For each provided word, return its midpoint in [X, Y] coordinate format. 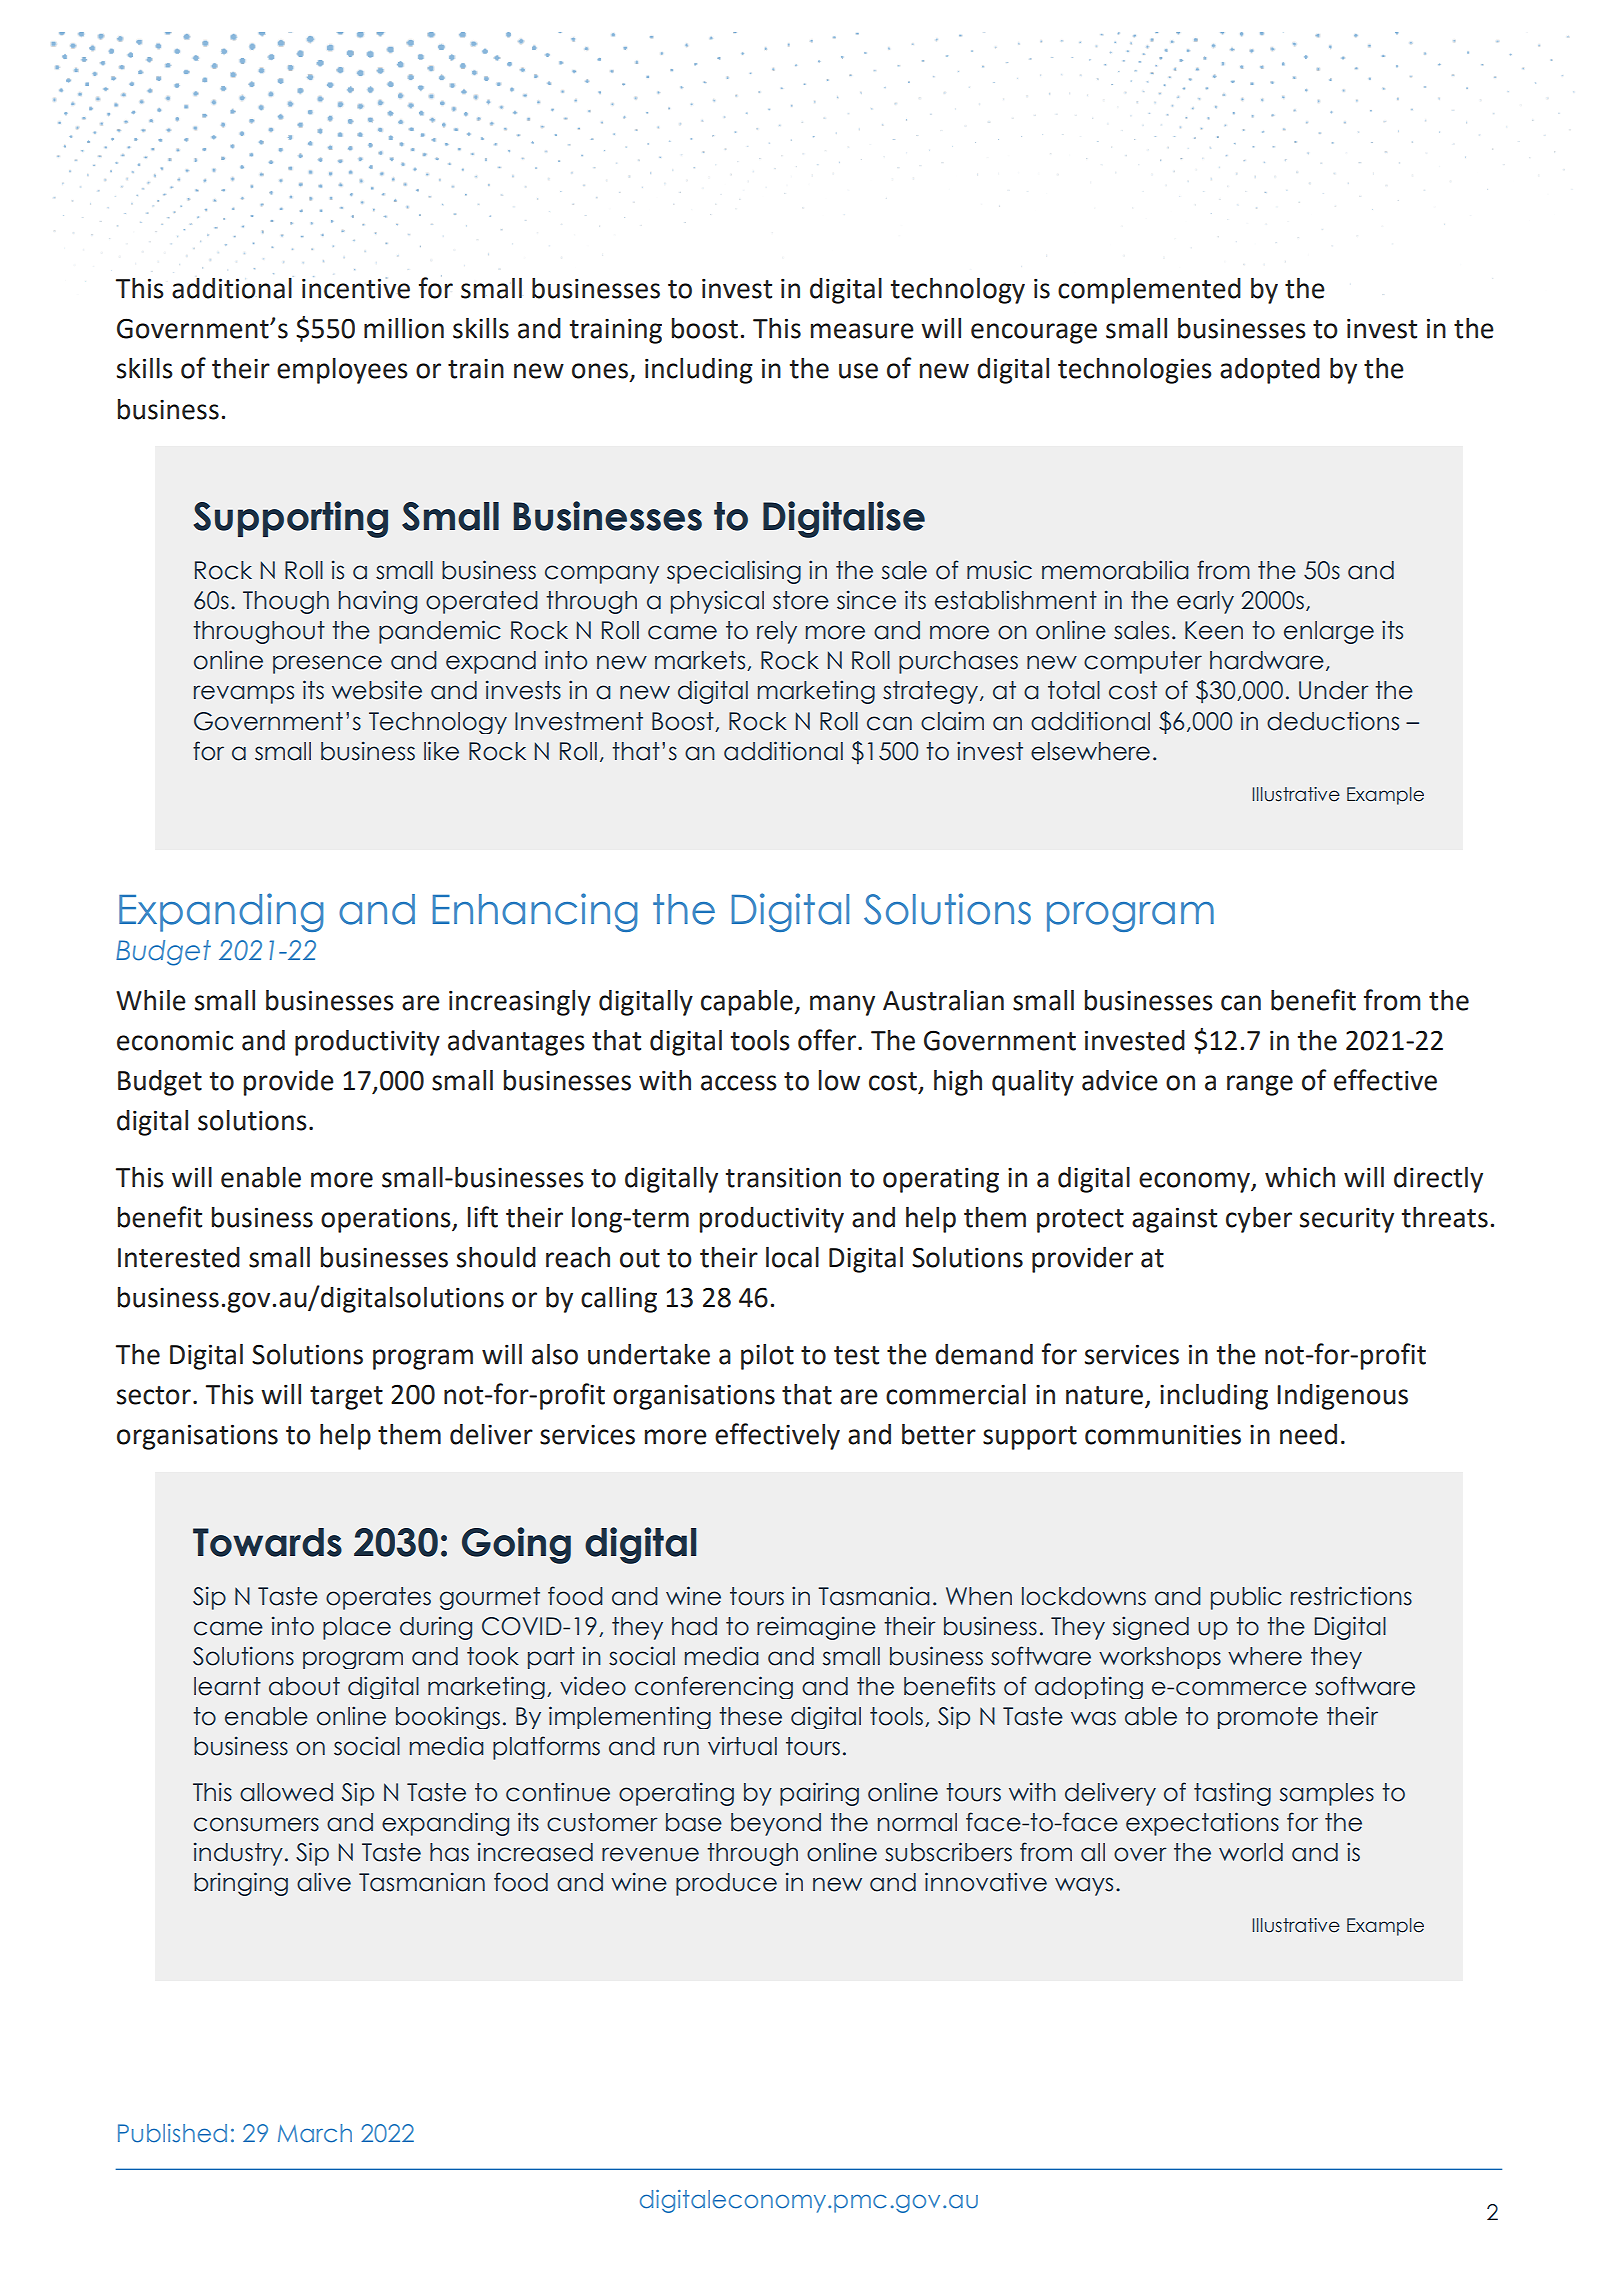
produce [726, 1884]
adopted [1270, 371]
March [315, 2133]
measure [862, 331]
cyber [1259, 1220]
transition [783, 1178]
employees [342, 371]
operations [387, 1220]
